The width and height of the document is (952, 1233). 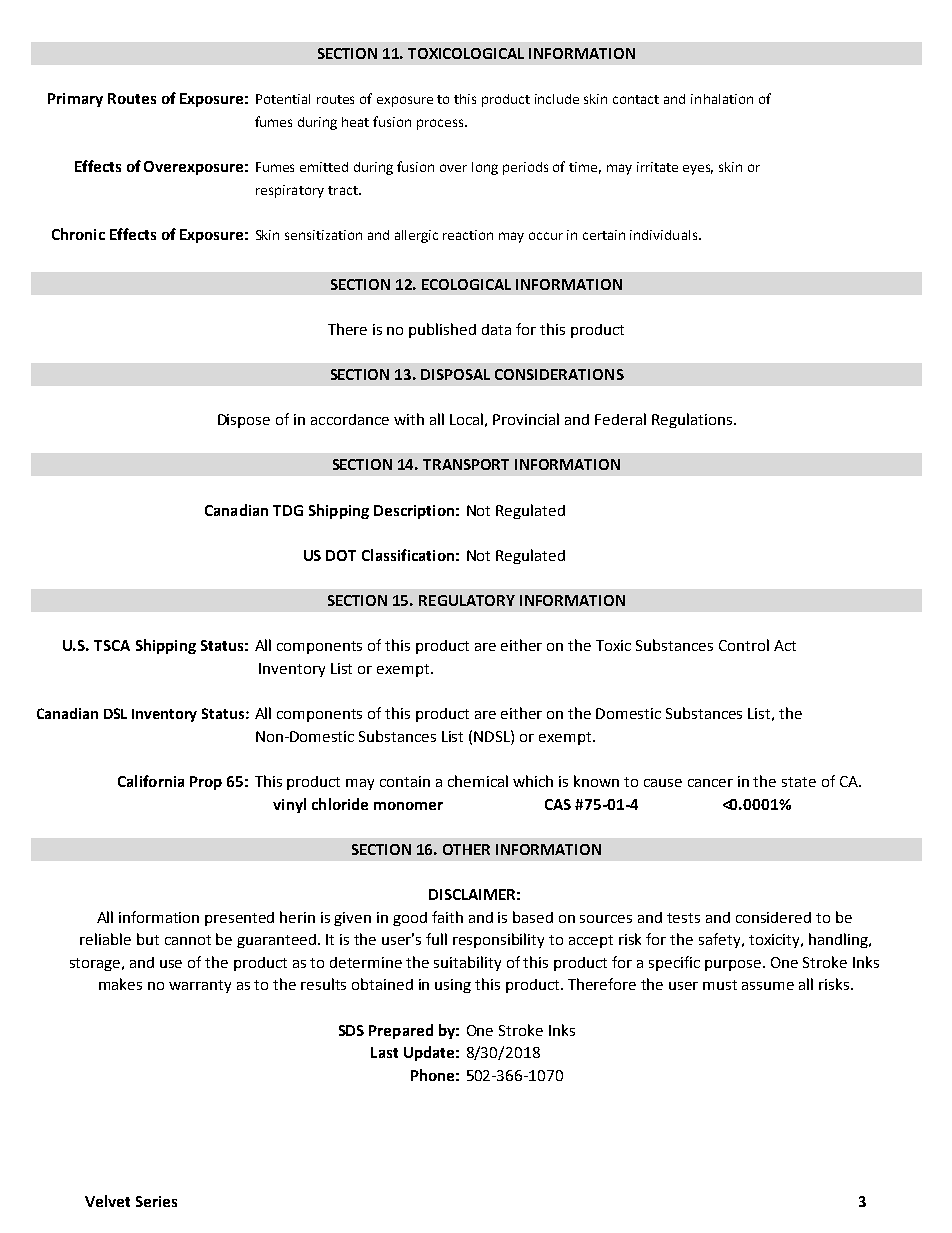 What do you see at coordinates (441, 124) in the document?
I see `process` at bounding box center [441, 124].
